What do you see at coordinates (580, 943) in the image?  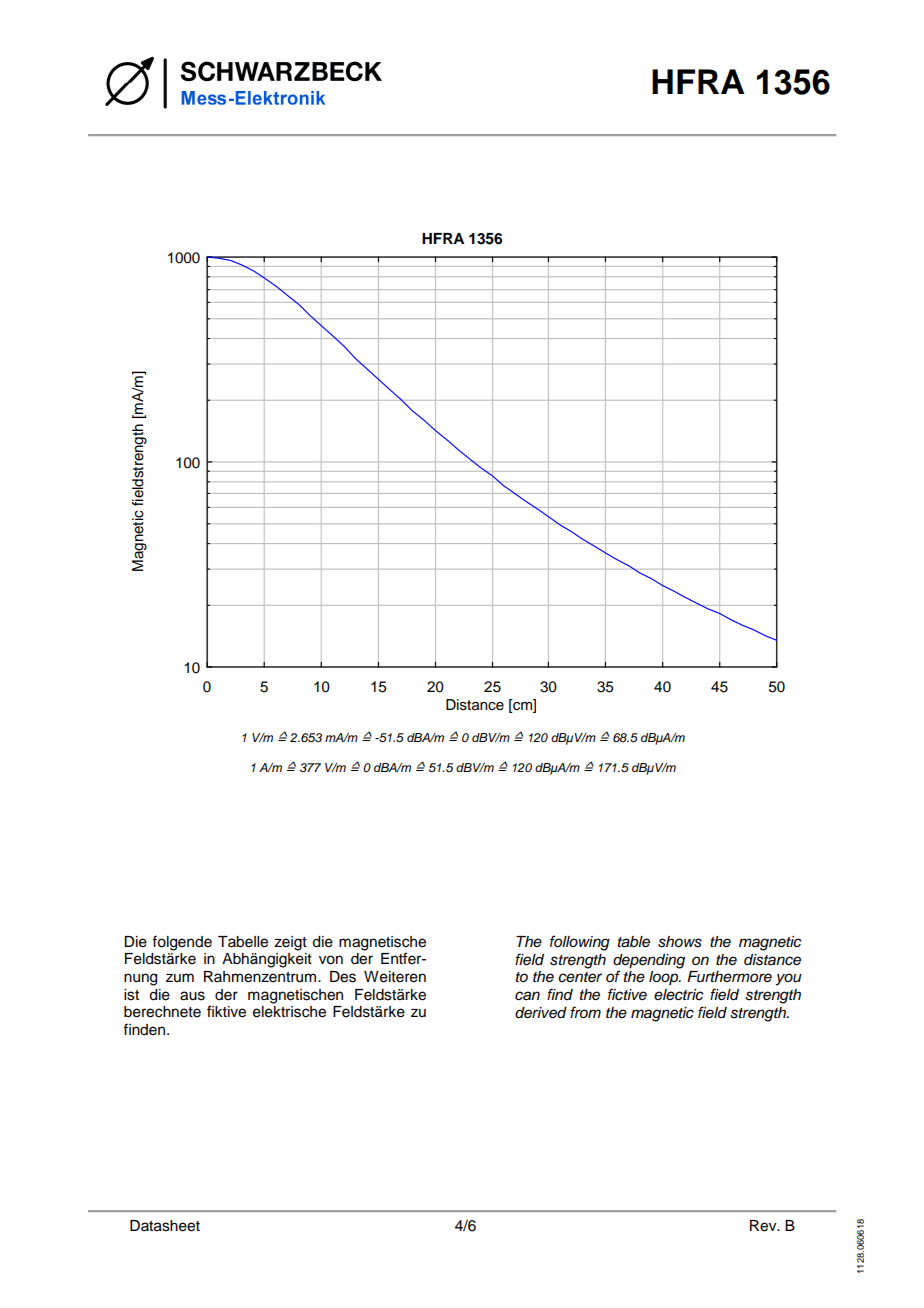 I see `following` at bounding box center [580, 943].
